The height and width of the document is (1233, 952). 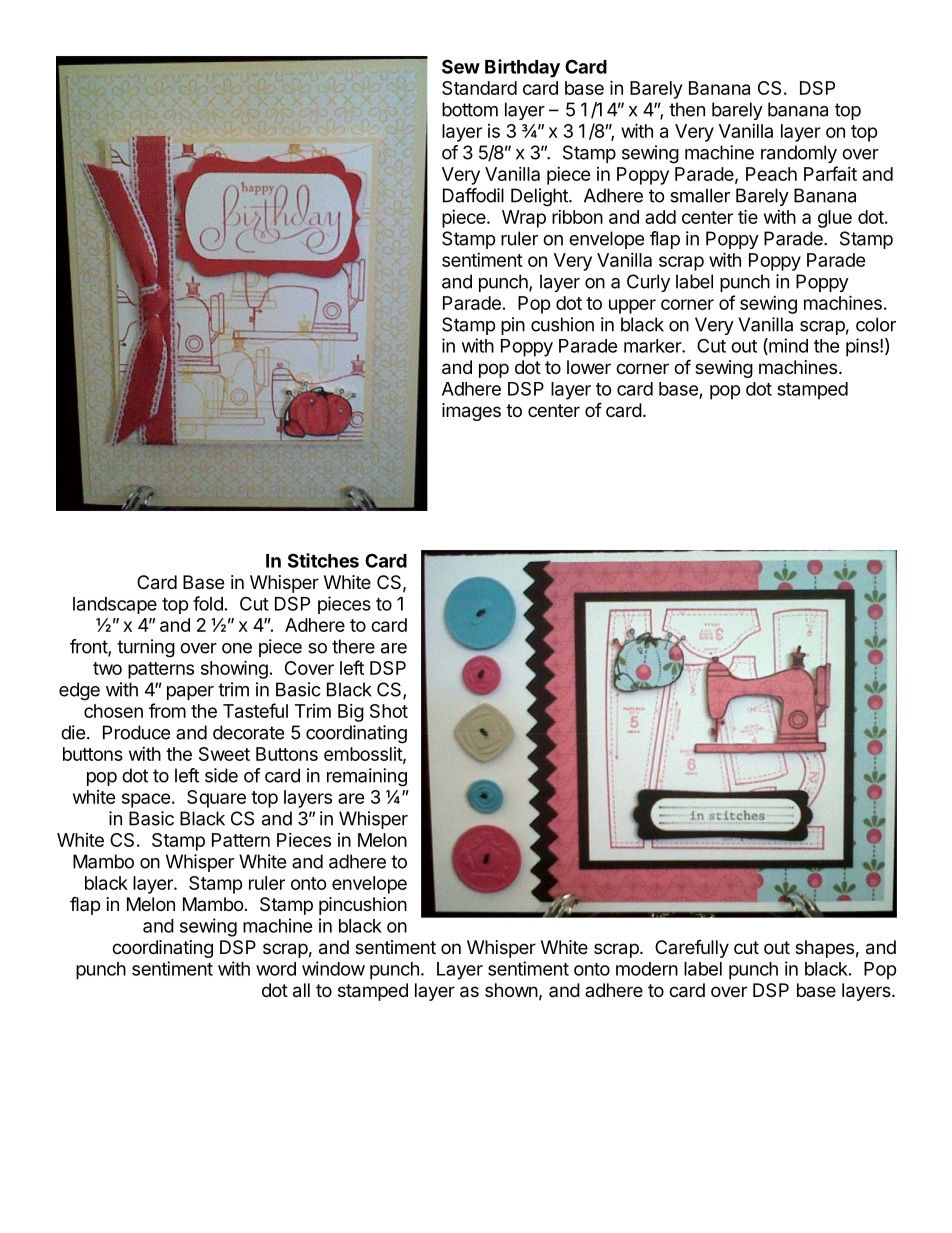 What do you see at coordinates (687, 109) in the document?
I see `then` at bounding box center [687, 109].
